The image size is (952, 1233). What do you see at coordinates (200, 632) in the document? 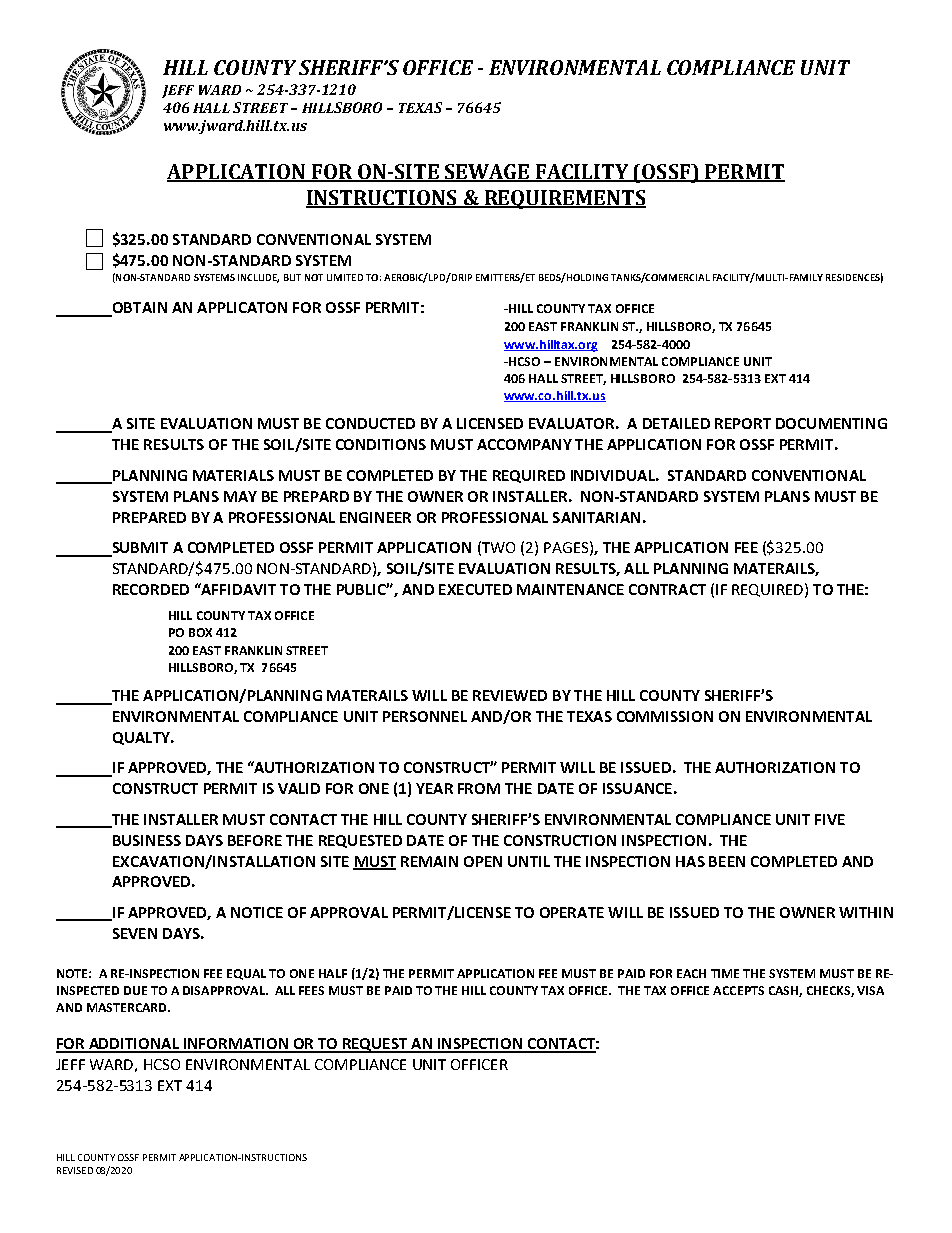
I see `BOX` at bounding box center [200, 632].
